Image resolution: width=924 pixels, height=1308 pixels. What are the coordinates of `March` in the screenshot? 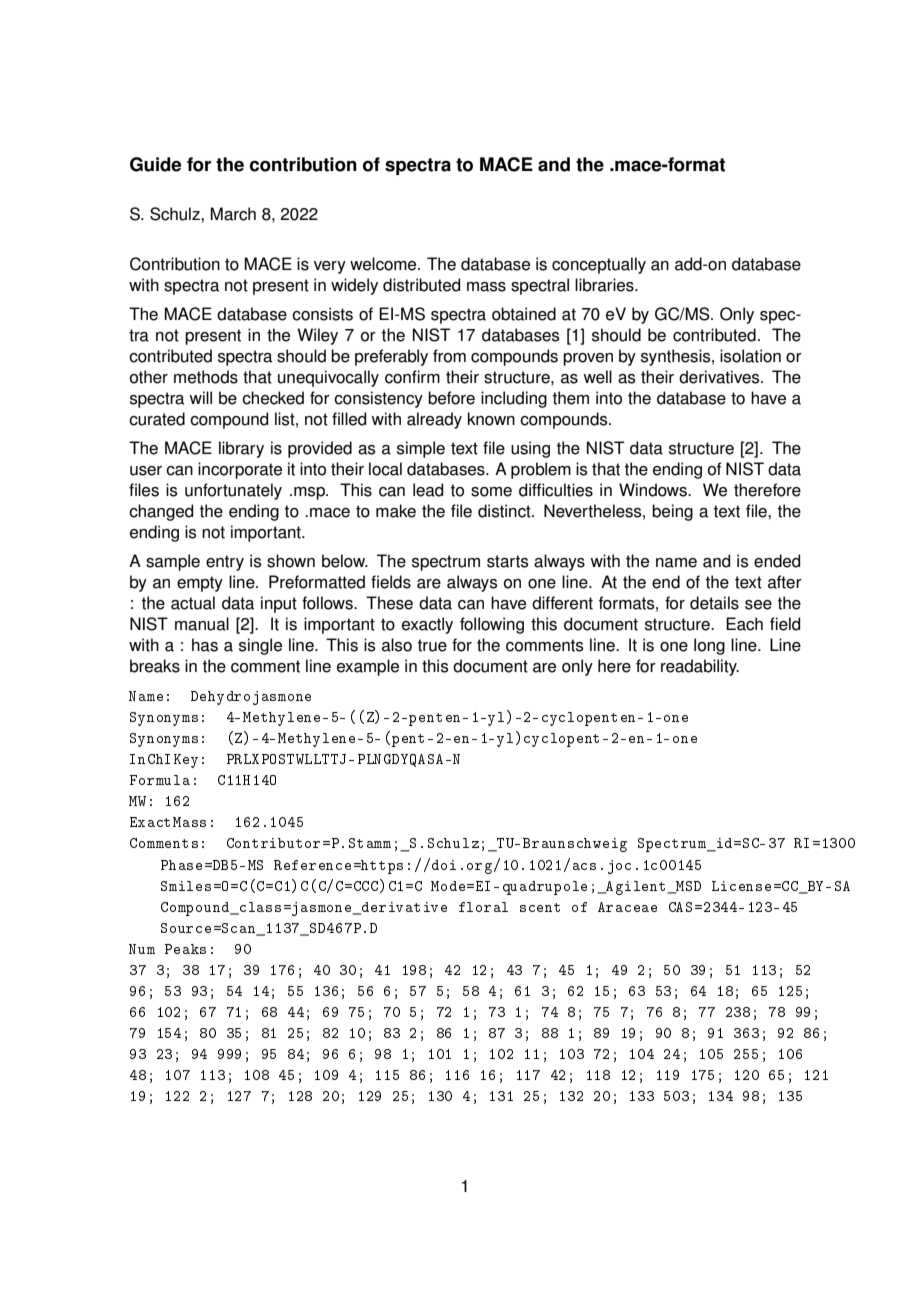 It's located at (233, 214).
